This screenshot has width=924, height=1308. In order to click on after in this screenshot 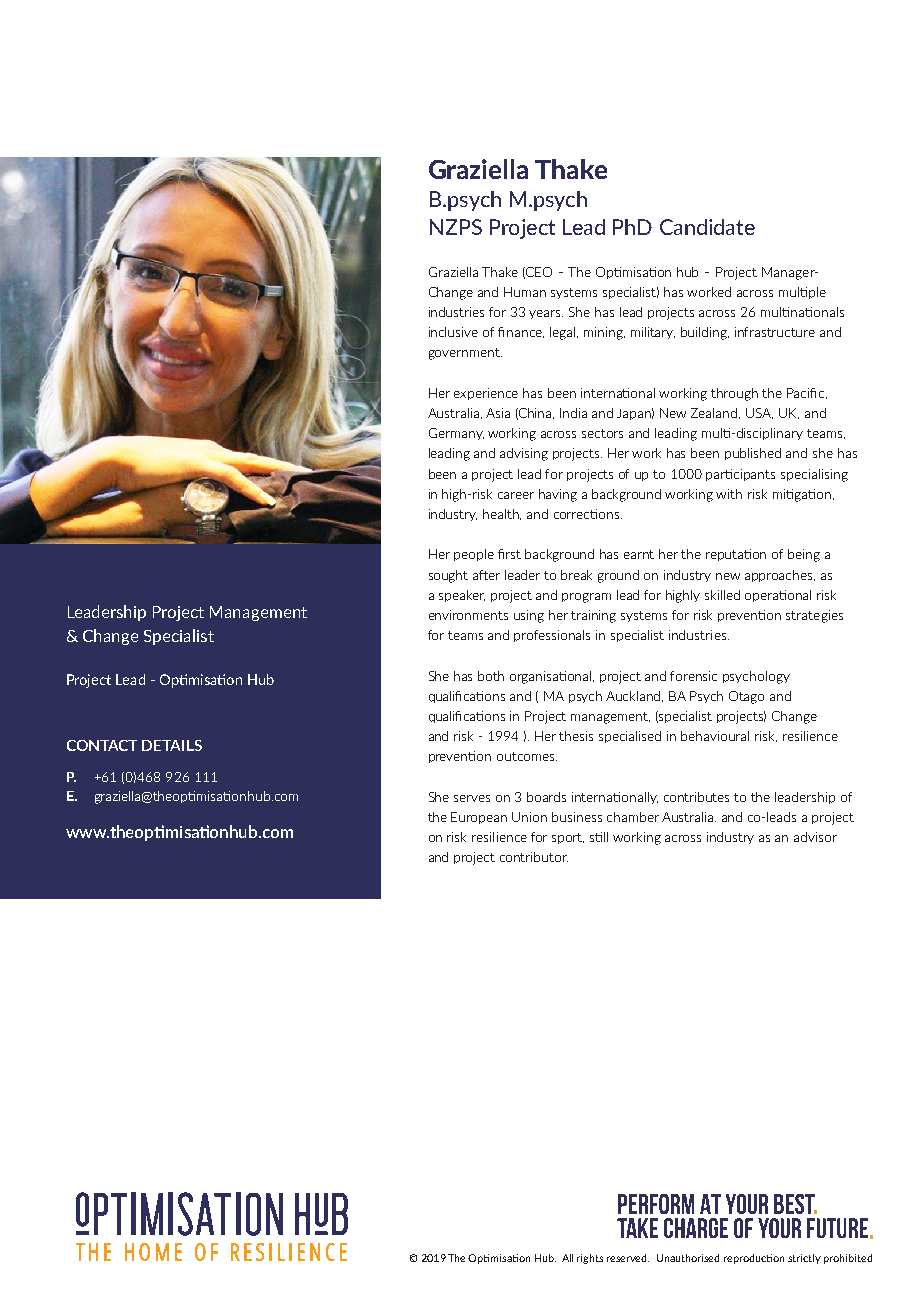, I will do `click(486, 575)`.
